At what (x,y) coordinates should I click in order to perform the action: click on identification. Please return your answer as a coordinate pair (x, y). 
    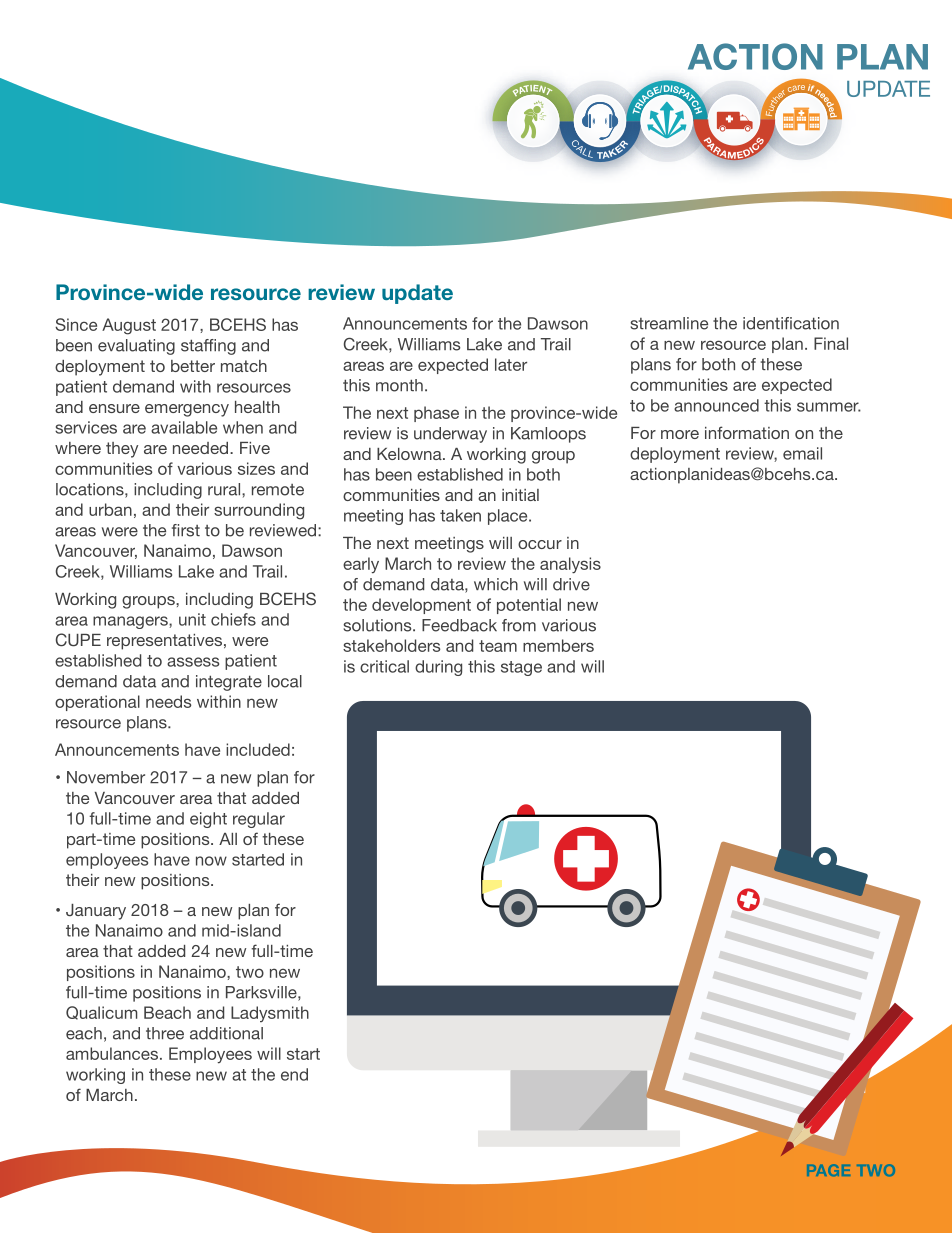
    Looking at the image, I should click on (791, 323).
